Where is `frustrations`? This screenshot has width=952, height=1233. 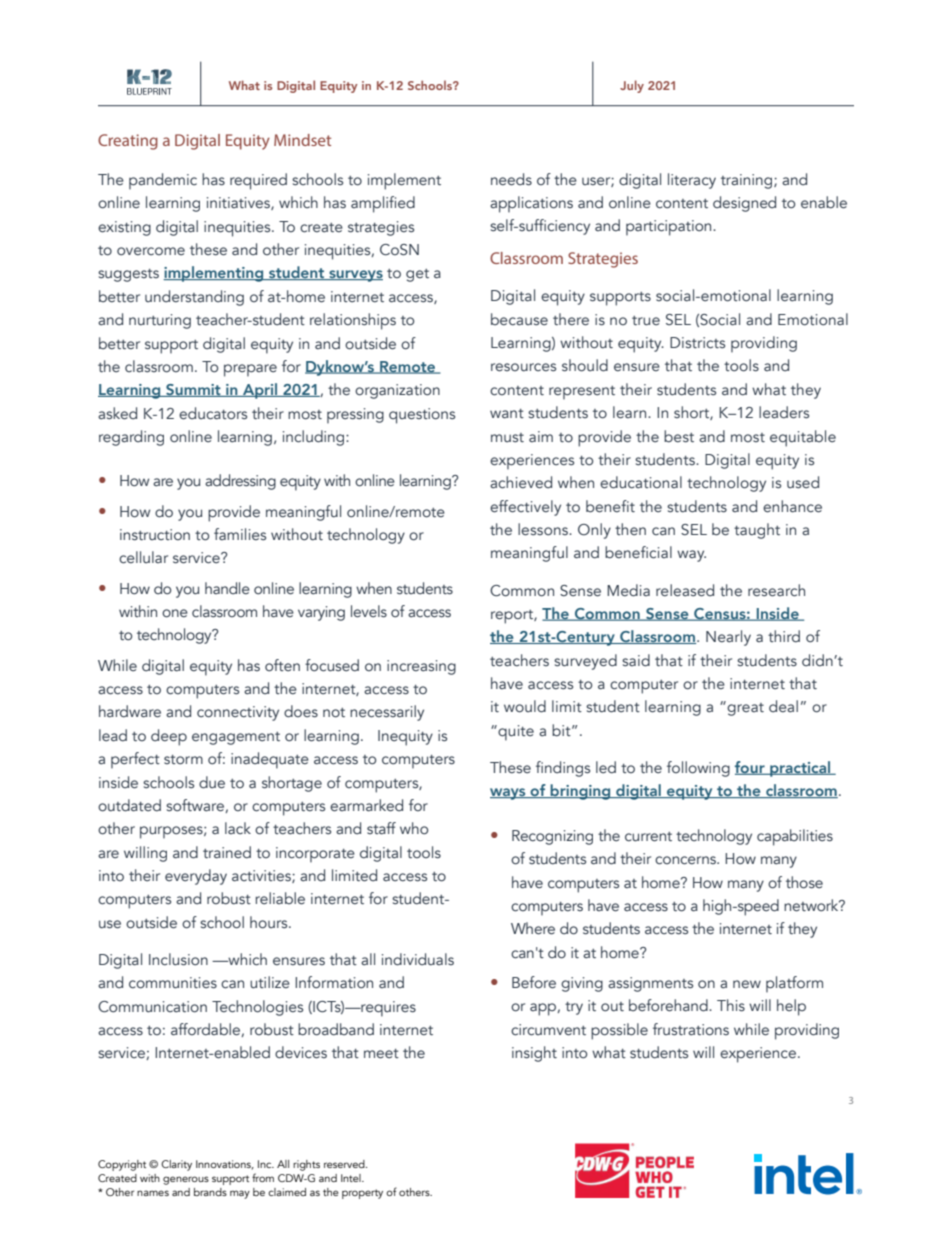 frustrations is located at coordinates (691, 1029).
